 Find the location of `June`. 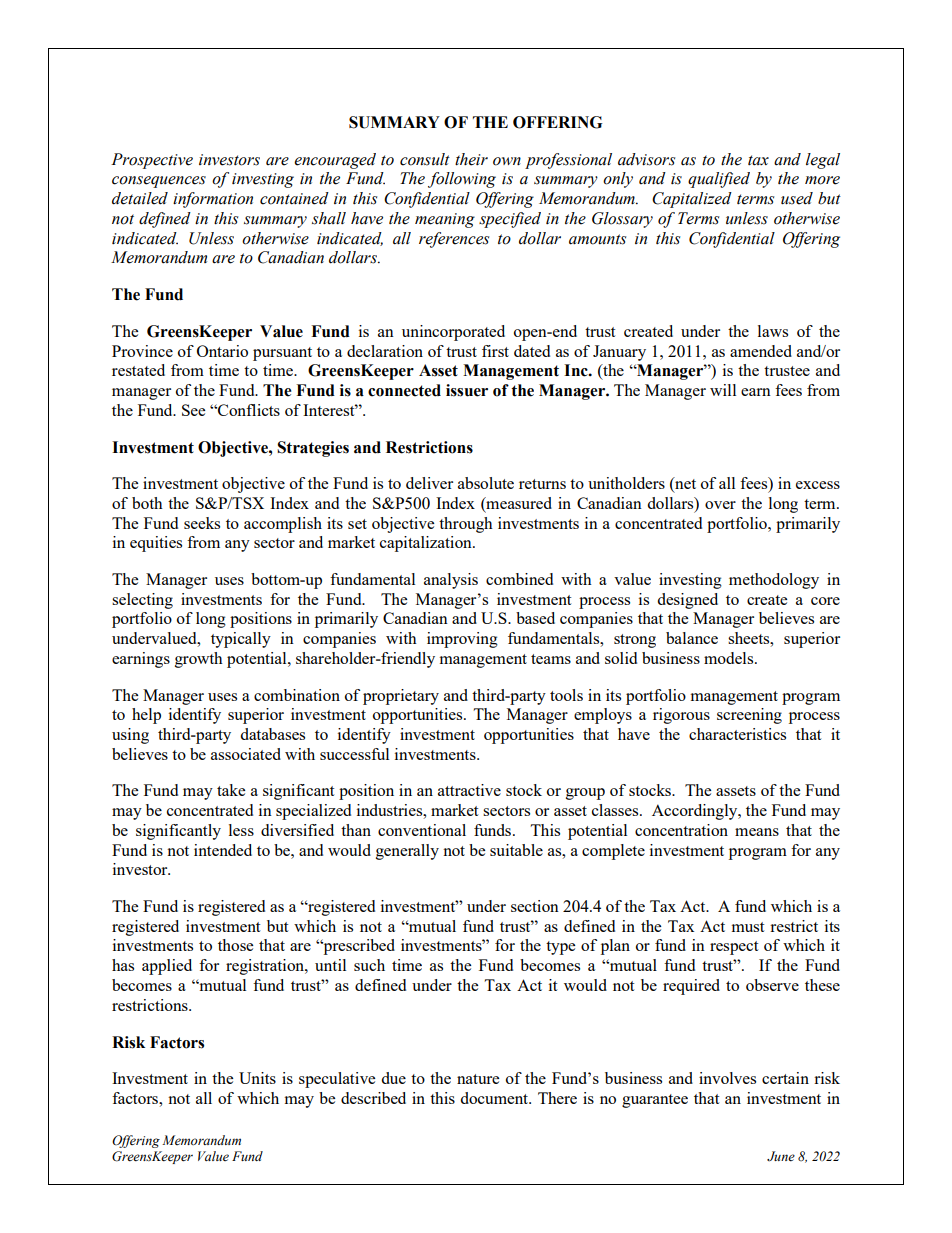

June is located at coordinates (781, 1156).
